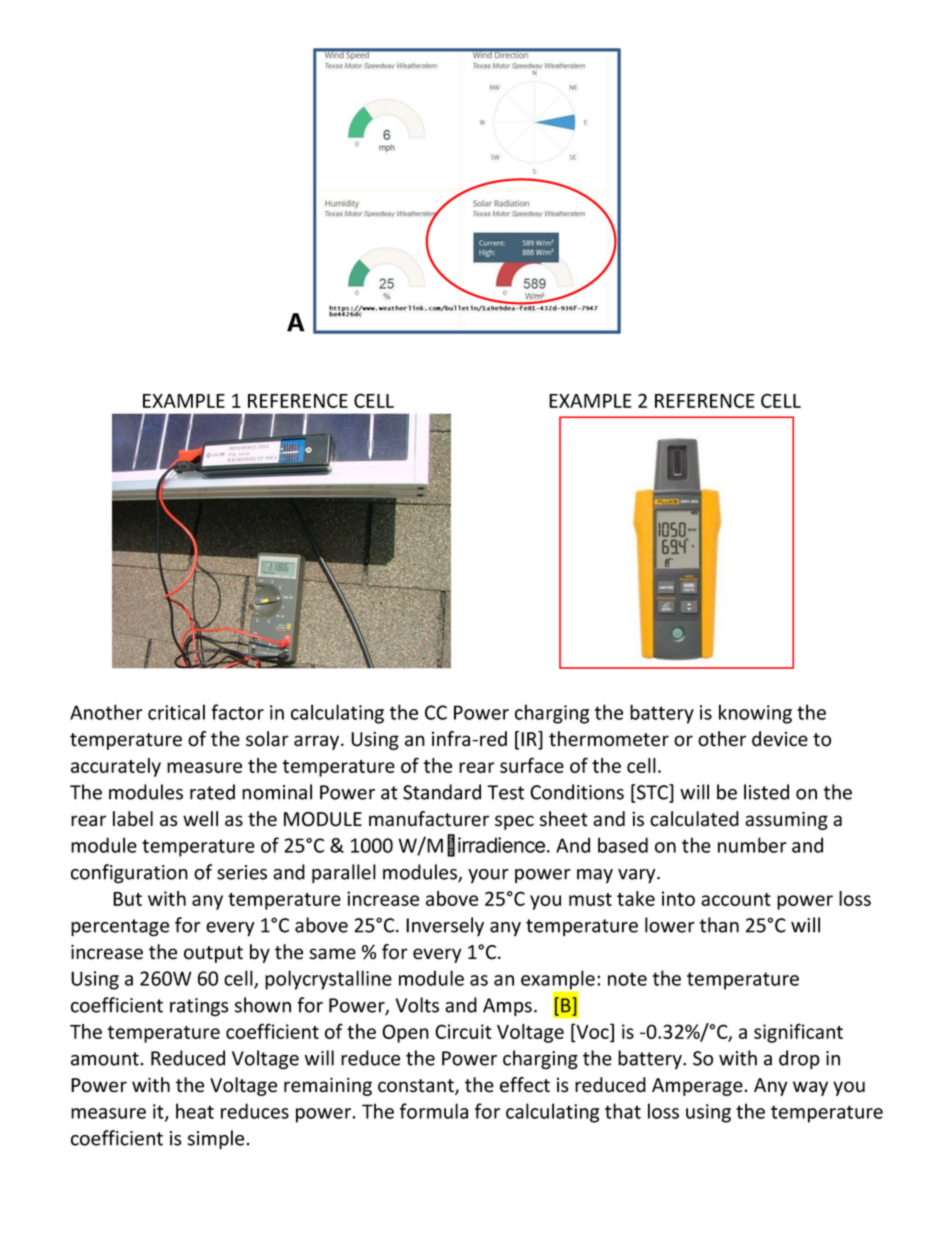 This screenshot has width=952, height=1233. I want to click on knowing, so click(755, 714).
